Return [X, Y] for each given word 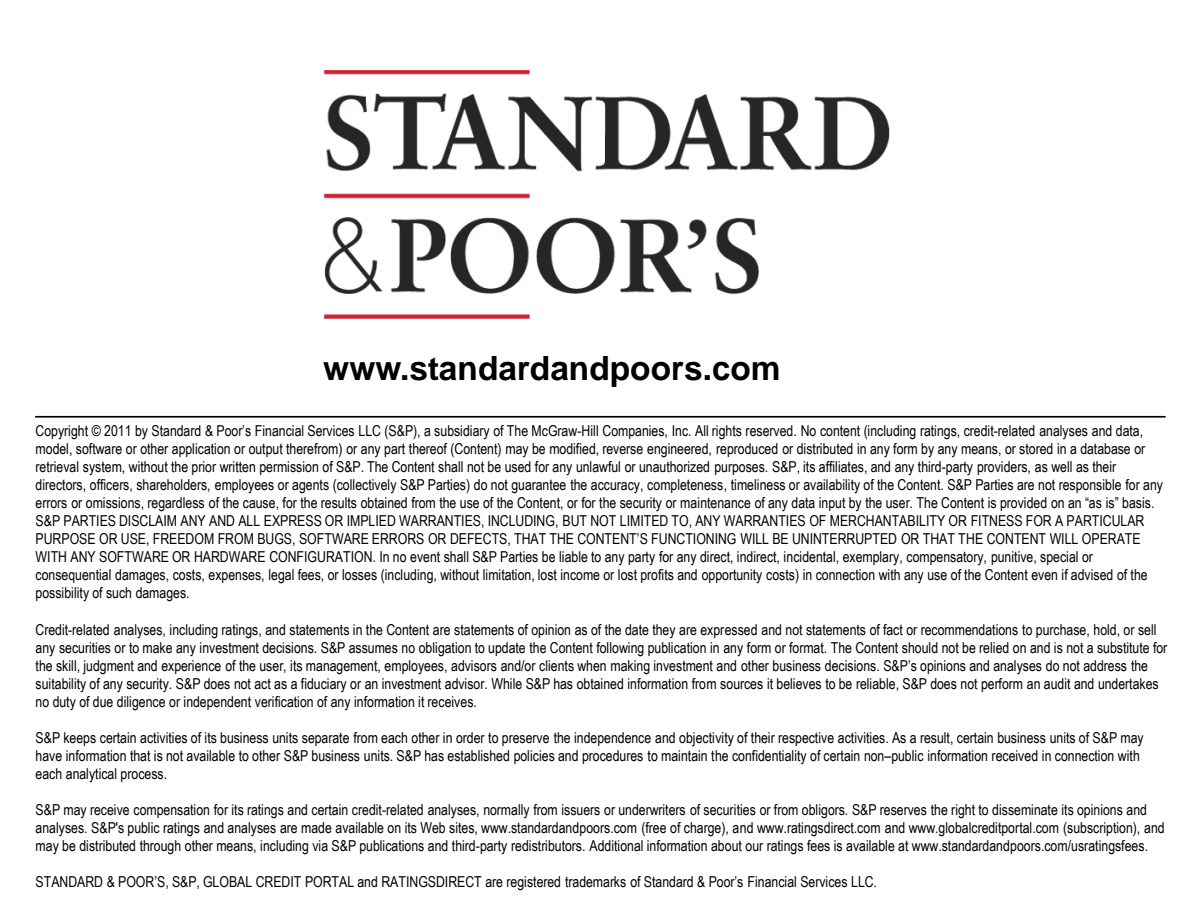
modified [573, 449]
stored [1036, 449]
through [160, 847]
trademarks [595, 882]
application [201, 450]
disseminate [1025, 810]
